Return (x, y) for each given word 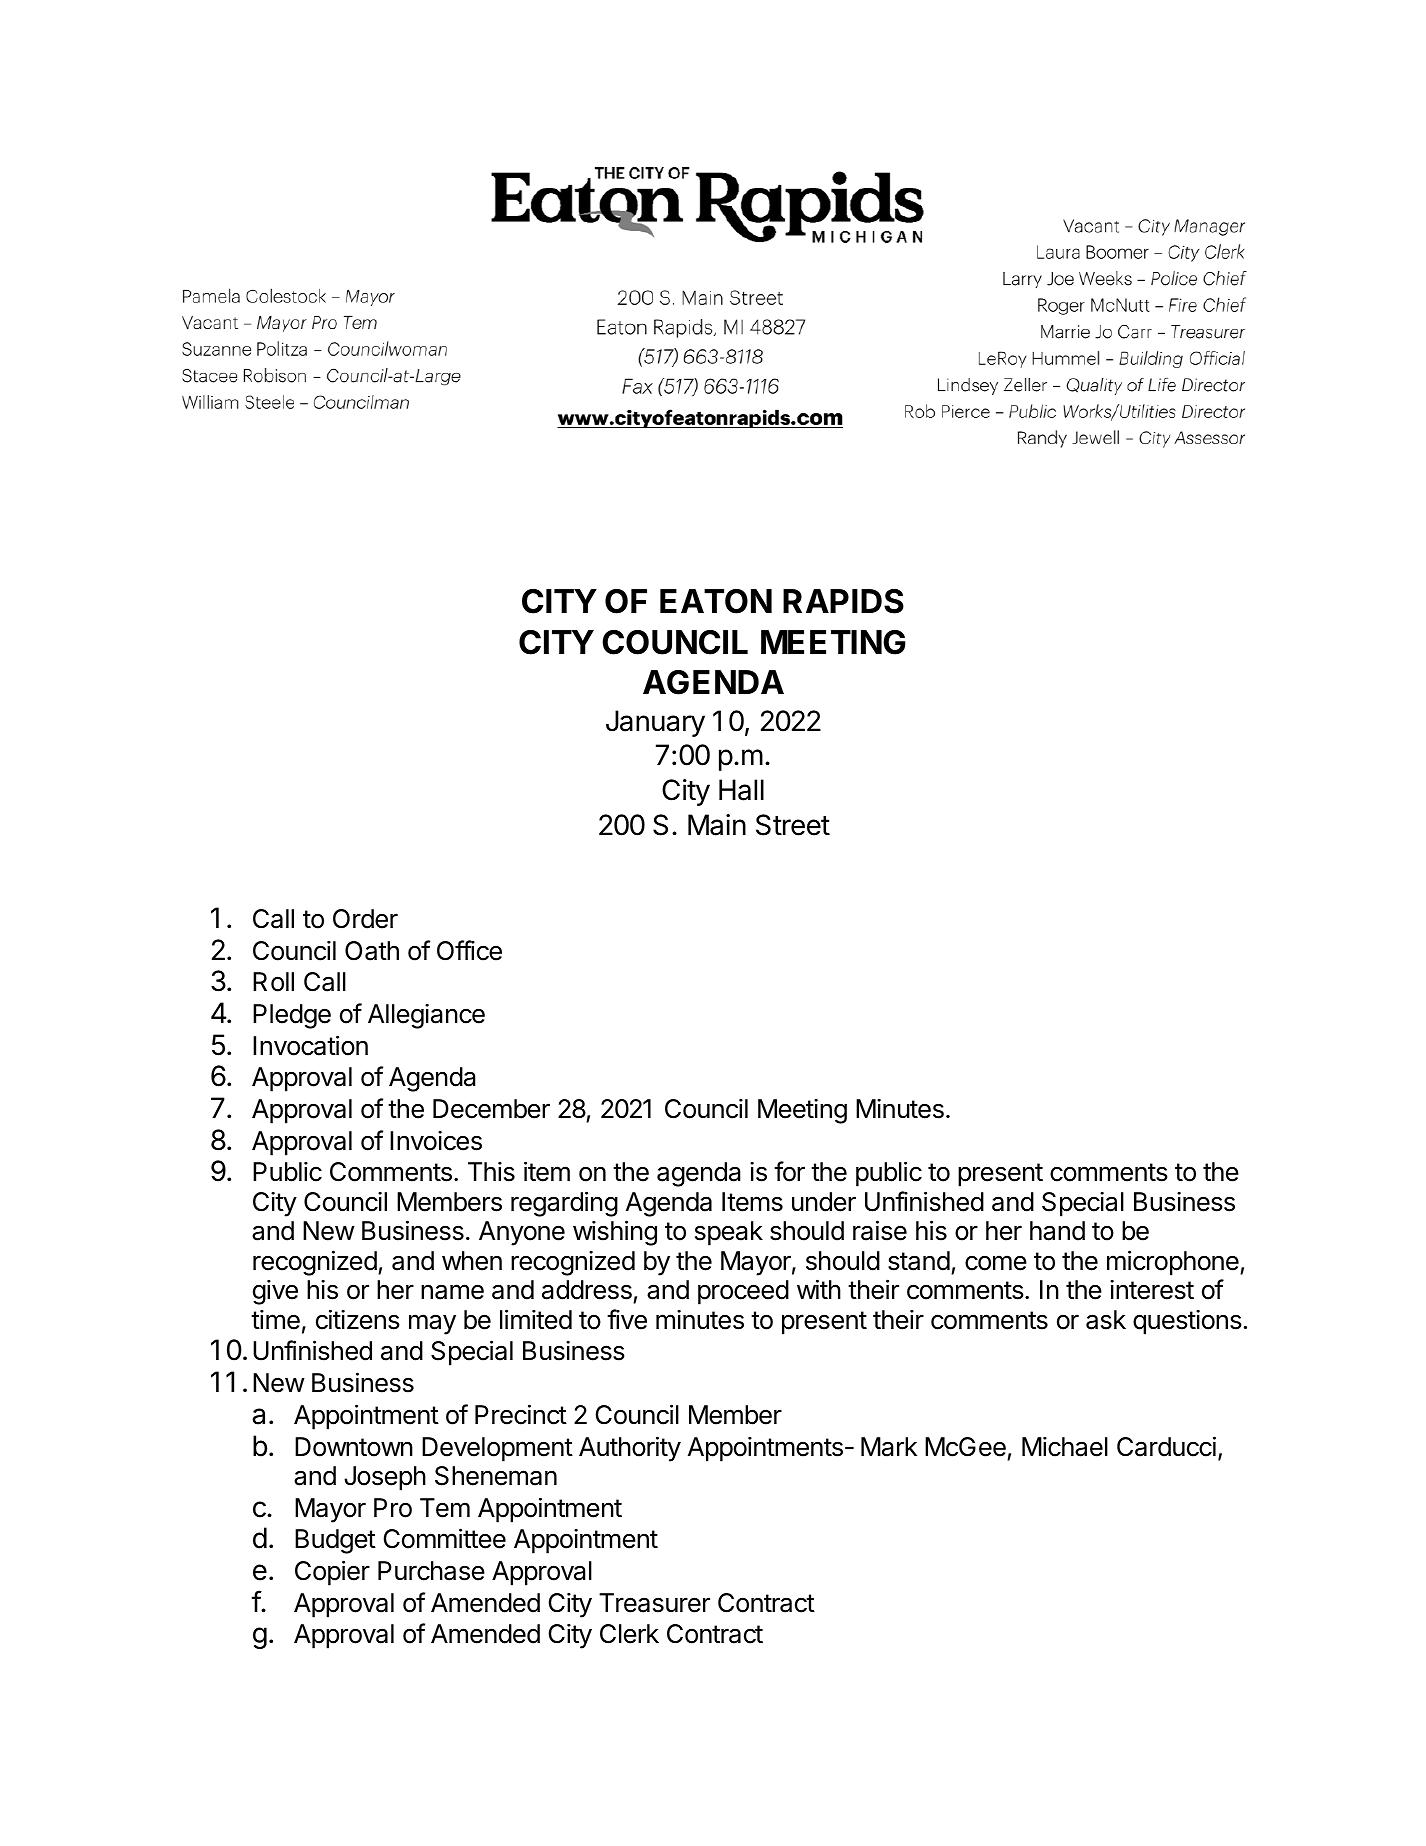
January (655, 723)
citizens (358, 1319)
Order (365, 919)
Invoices (436, 1141)
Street (793, 825)
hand (1057, 1231)
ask (1106, 1320)
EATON (716, 601)
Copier (332, 1573)
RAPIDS (843, 601)
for (789, 1171)
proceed (743, 1292)
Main (717, 825)
